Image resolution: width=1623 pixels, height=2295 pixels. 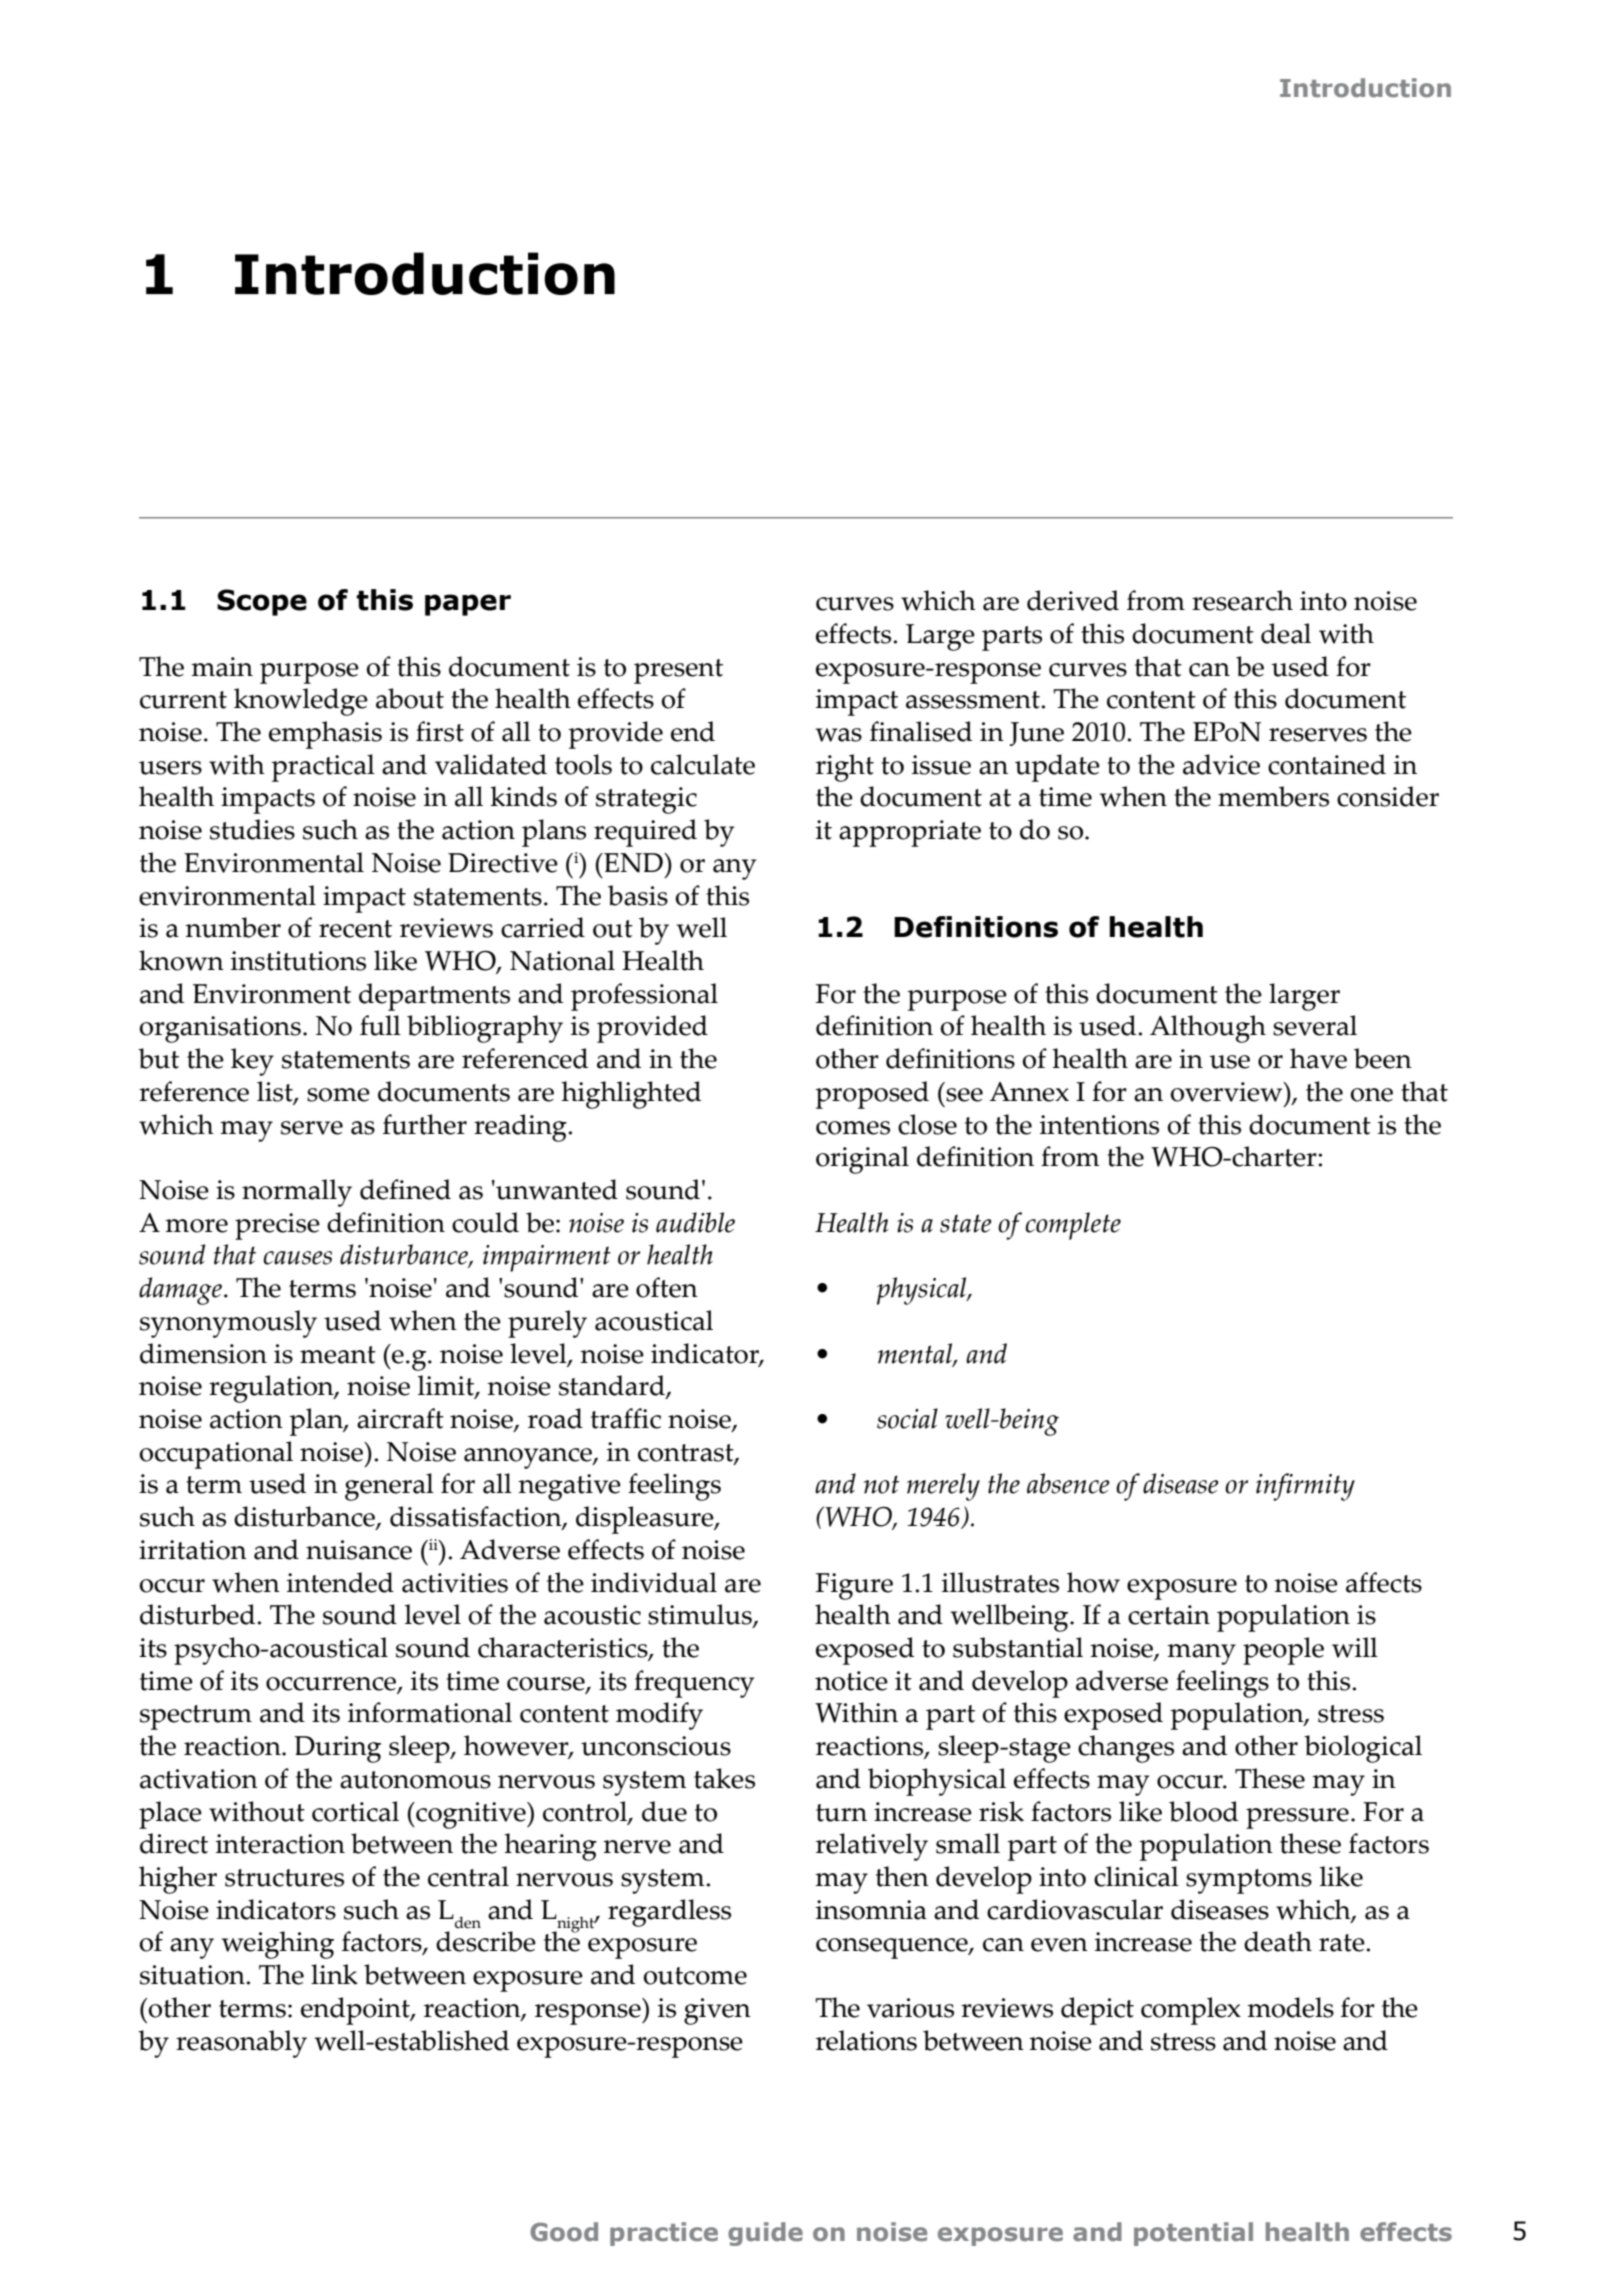 I want to click on reasonably, so click(x=241, y=2044).
